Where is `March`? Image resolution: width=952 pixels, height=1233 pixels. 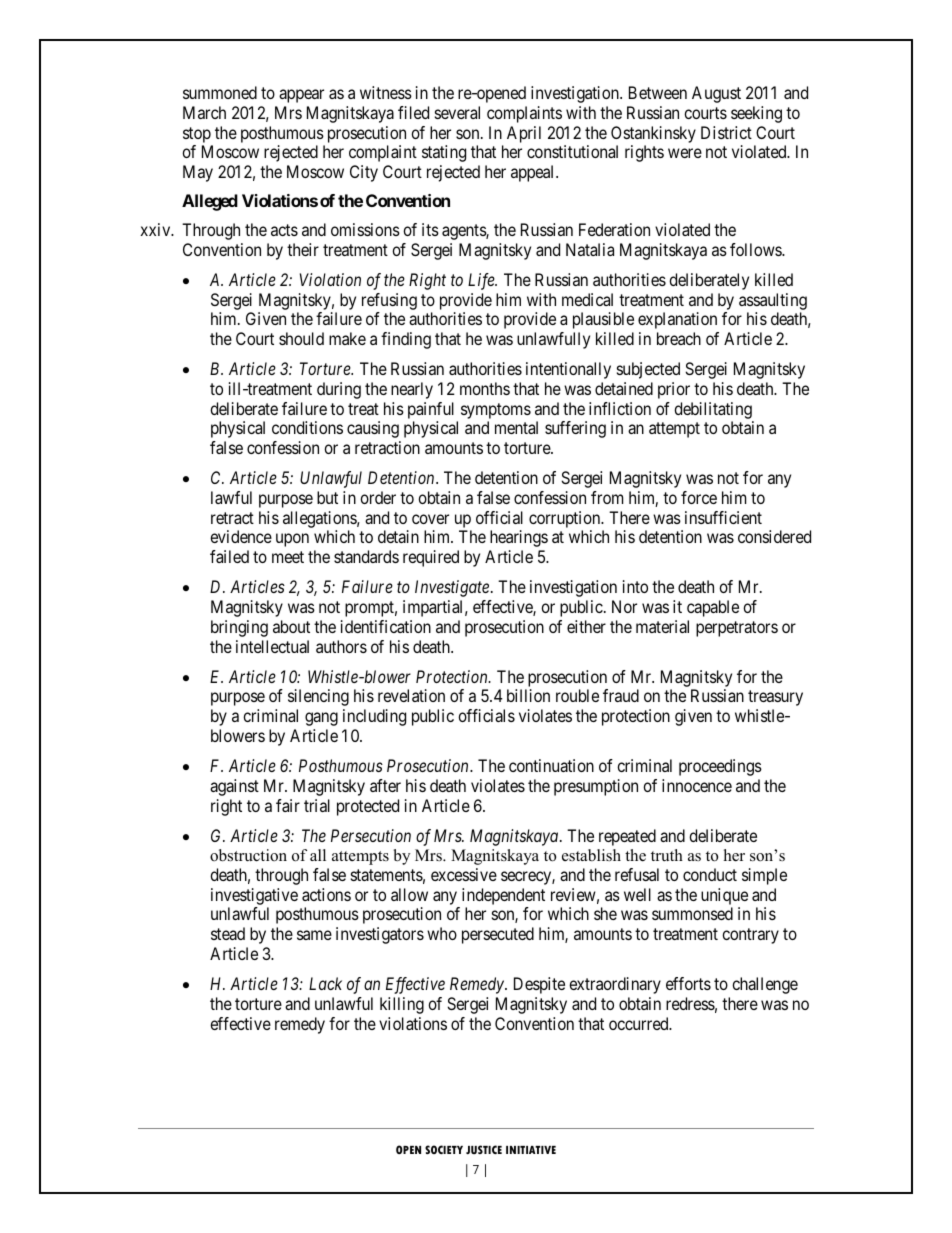 March is located at coordinates (204, 112).
